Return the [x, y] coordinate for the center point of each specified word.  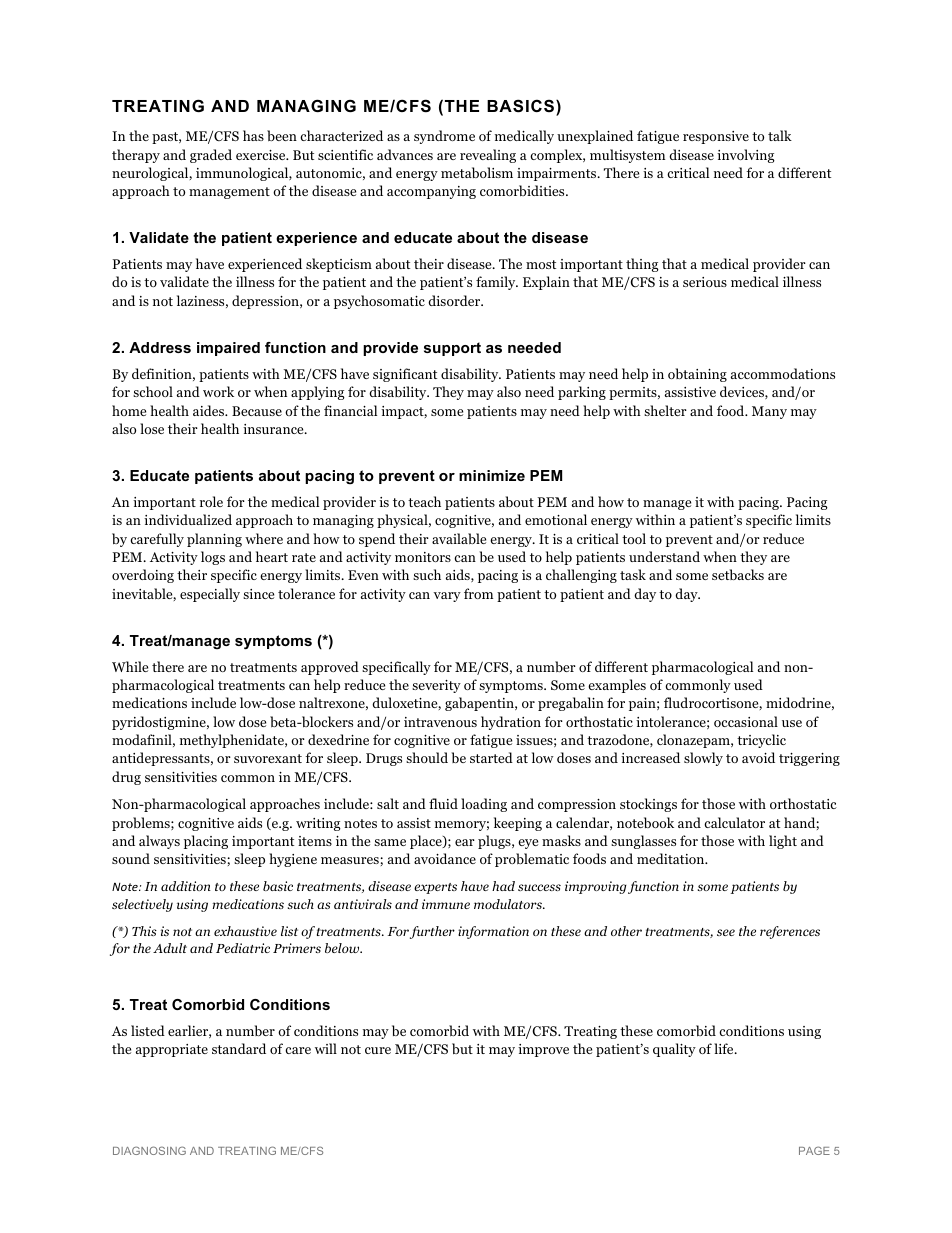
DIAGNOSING [149, 1150]
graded [211, 156]
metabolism [477, 172]
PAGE [814, 1150]
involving [746, 156]
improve [543, 1050]
